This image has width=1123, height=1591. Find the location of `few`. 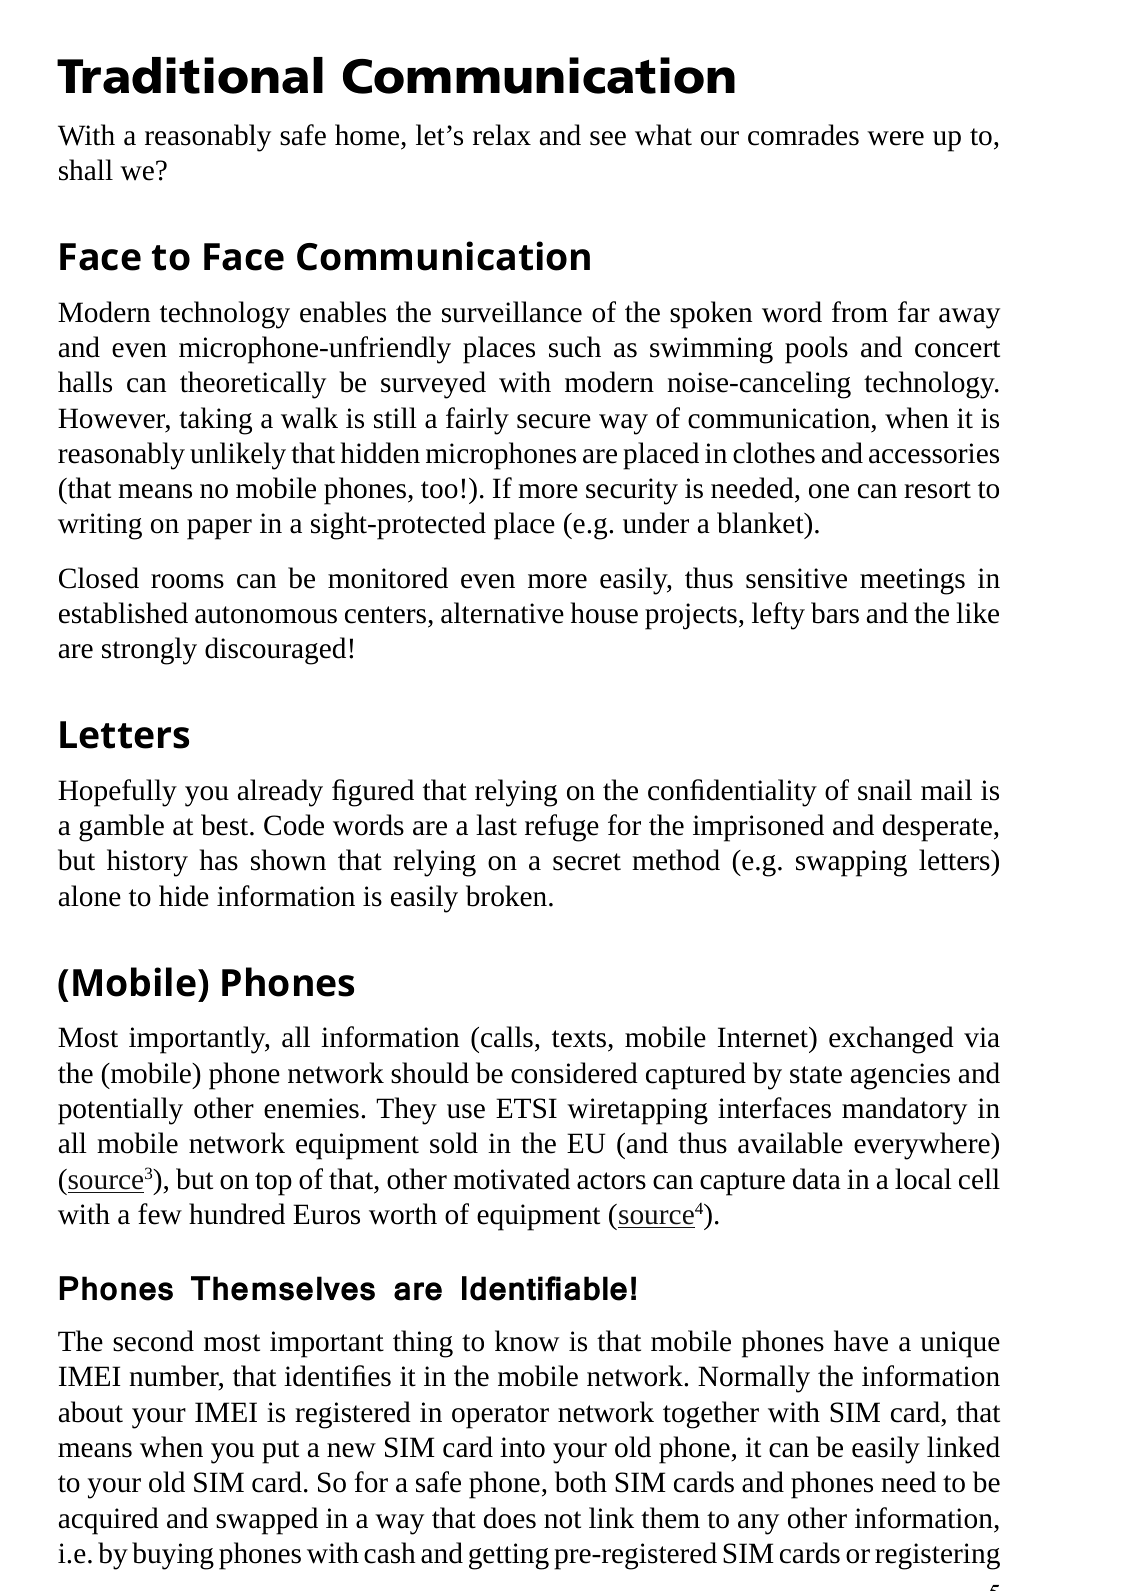

few is located at coordinates (160, 1214).
